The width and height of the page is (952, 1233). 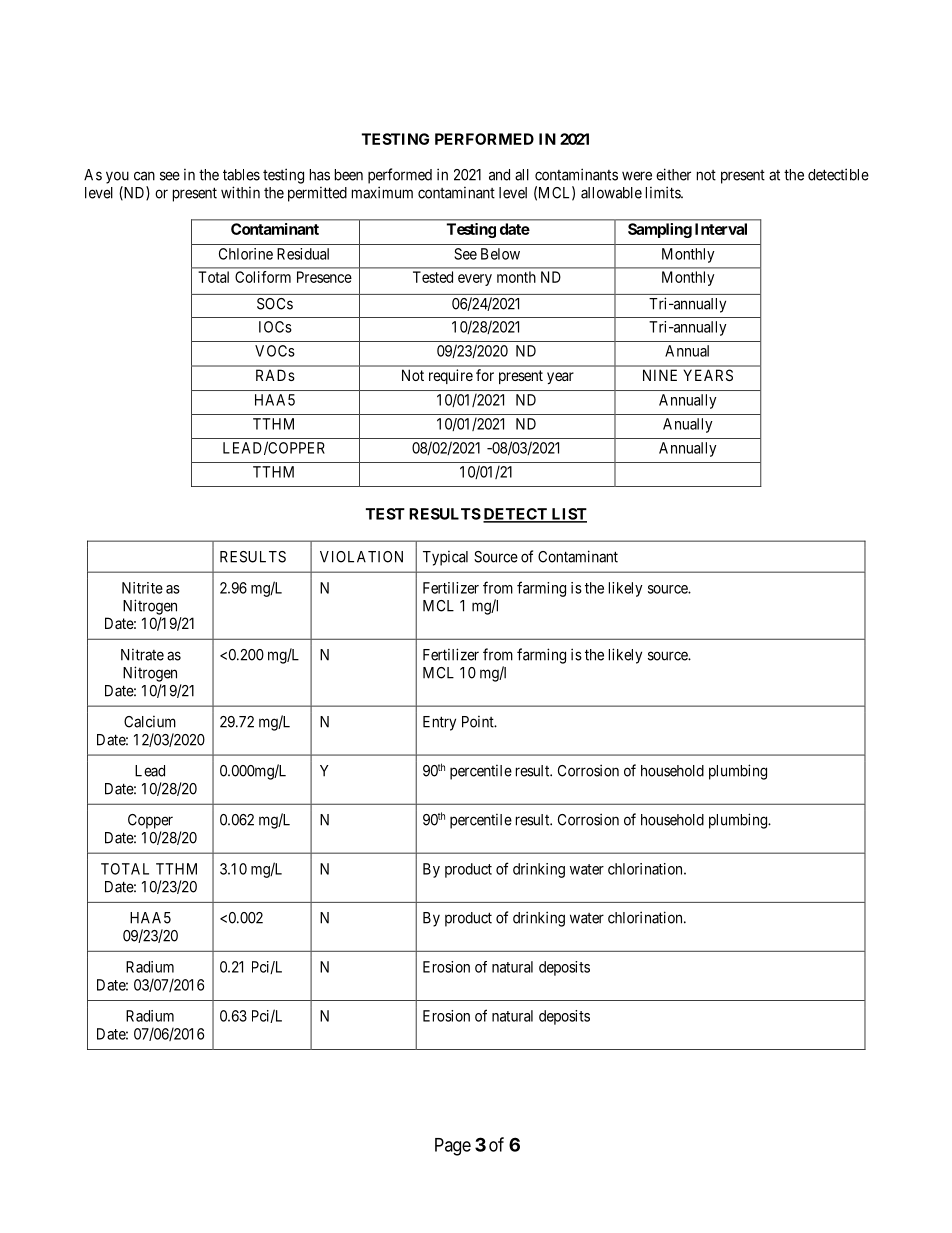 I want to click on Nitrite, so click(x=142, y=588).
